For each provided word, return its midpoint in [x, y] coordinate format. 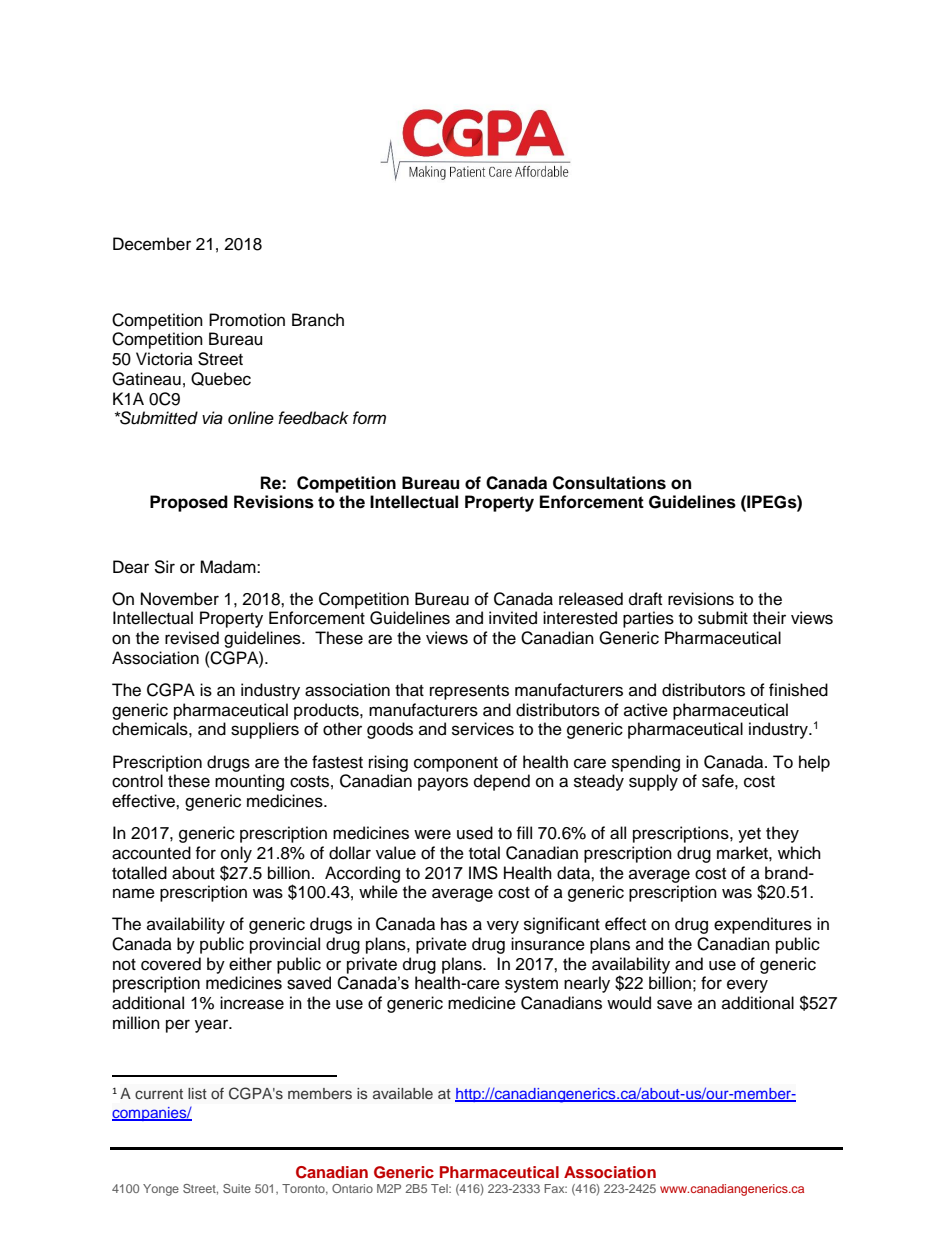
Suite [237, 1188]
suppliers [265, 730]
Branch [318, 320]
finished [798, 690]
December [152, 244]
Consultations [609, 483]
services [483, 729]
